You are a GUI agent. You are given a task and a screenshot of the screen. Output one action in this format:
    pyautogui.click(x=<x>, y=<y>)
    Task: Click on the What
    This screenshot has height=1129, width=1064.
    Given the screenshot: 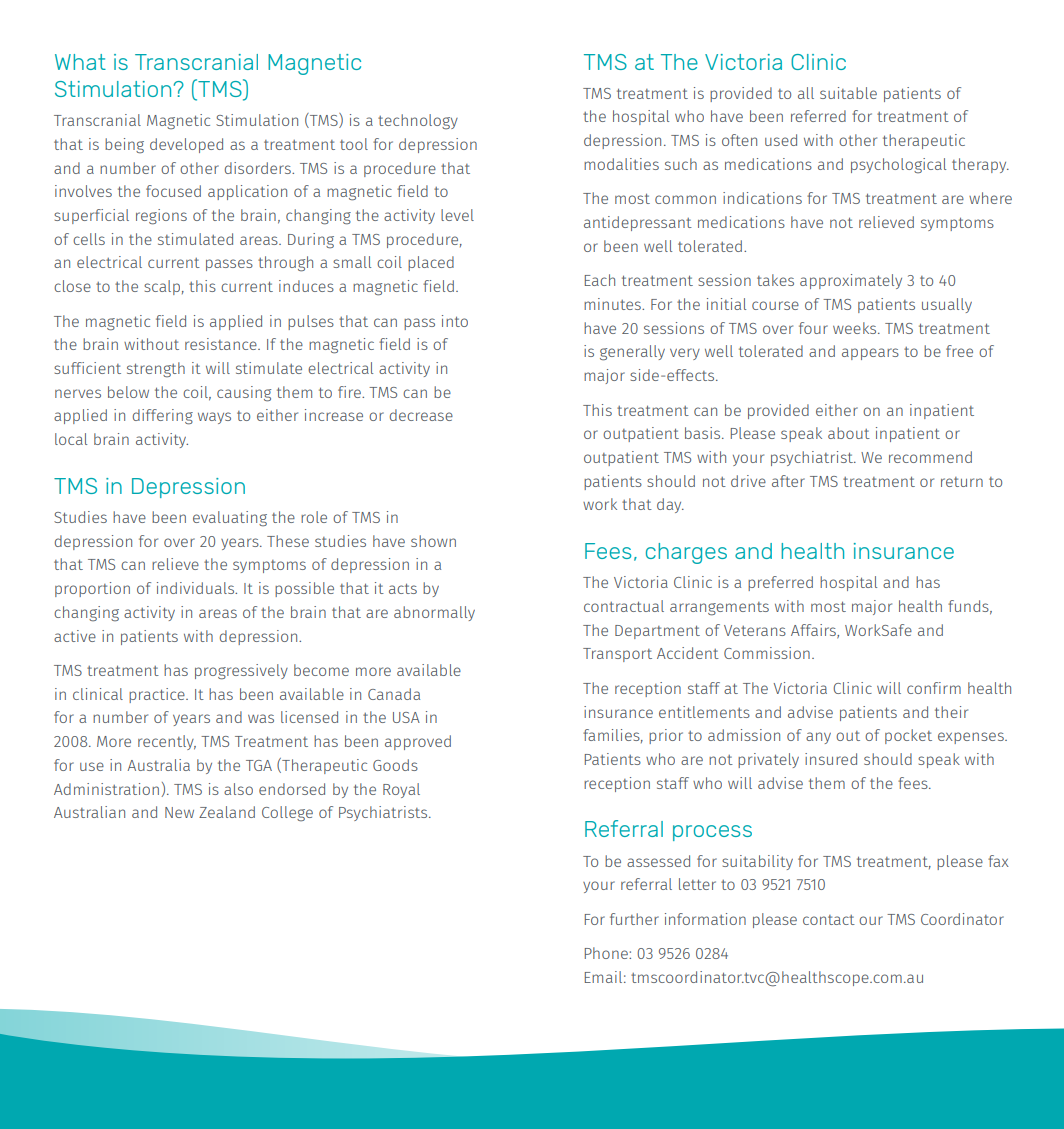 What is the action you would take?
    pyautogui.click(x=80, y=62)
